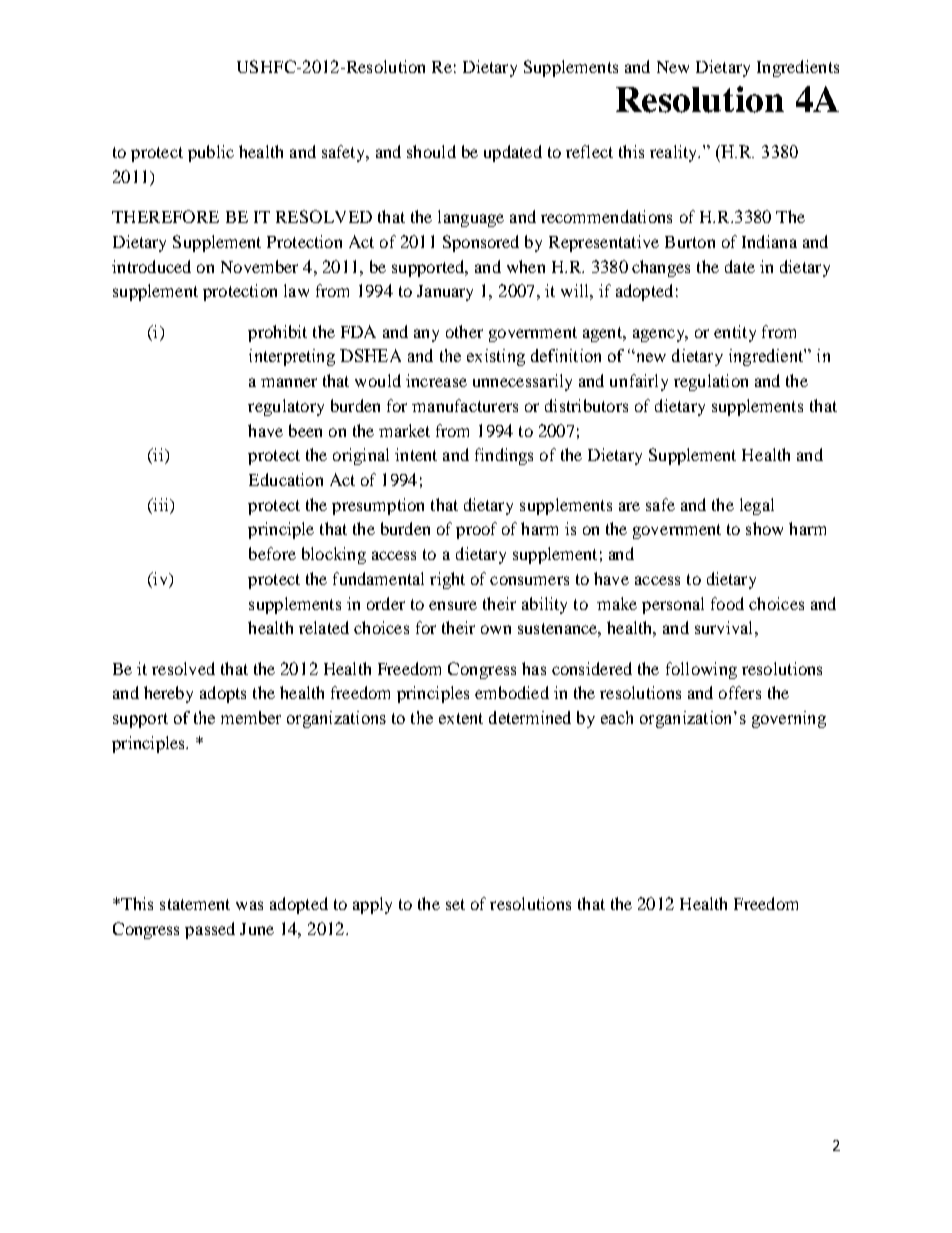  What do you see at coordinates (789, 719) in the document?
I see `governing` at bounding box center [789, 719].
